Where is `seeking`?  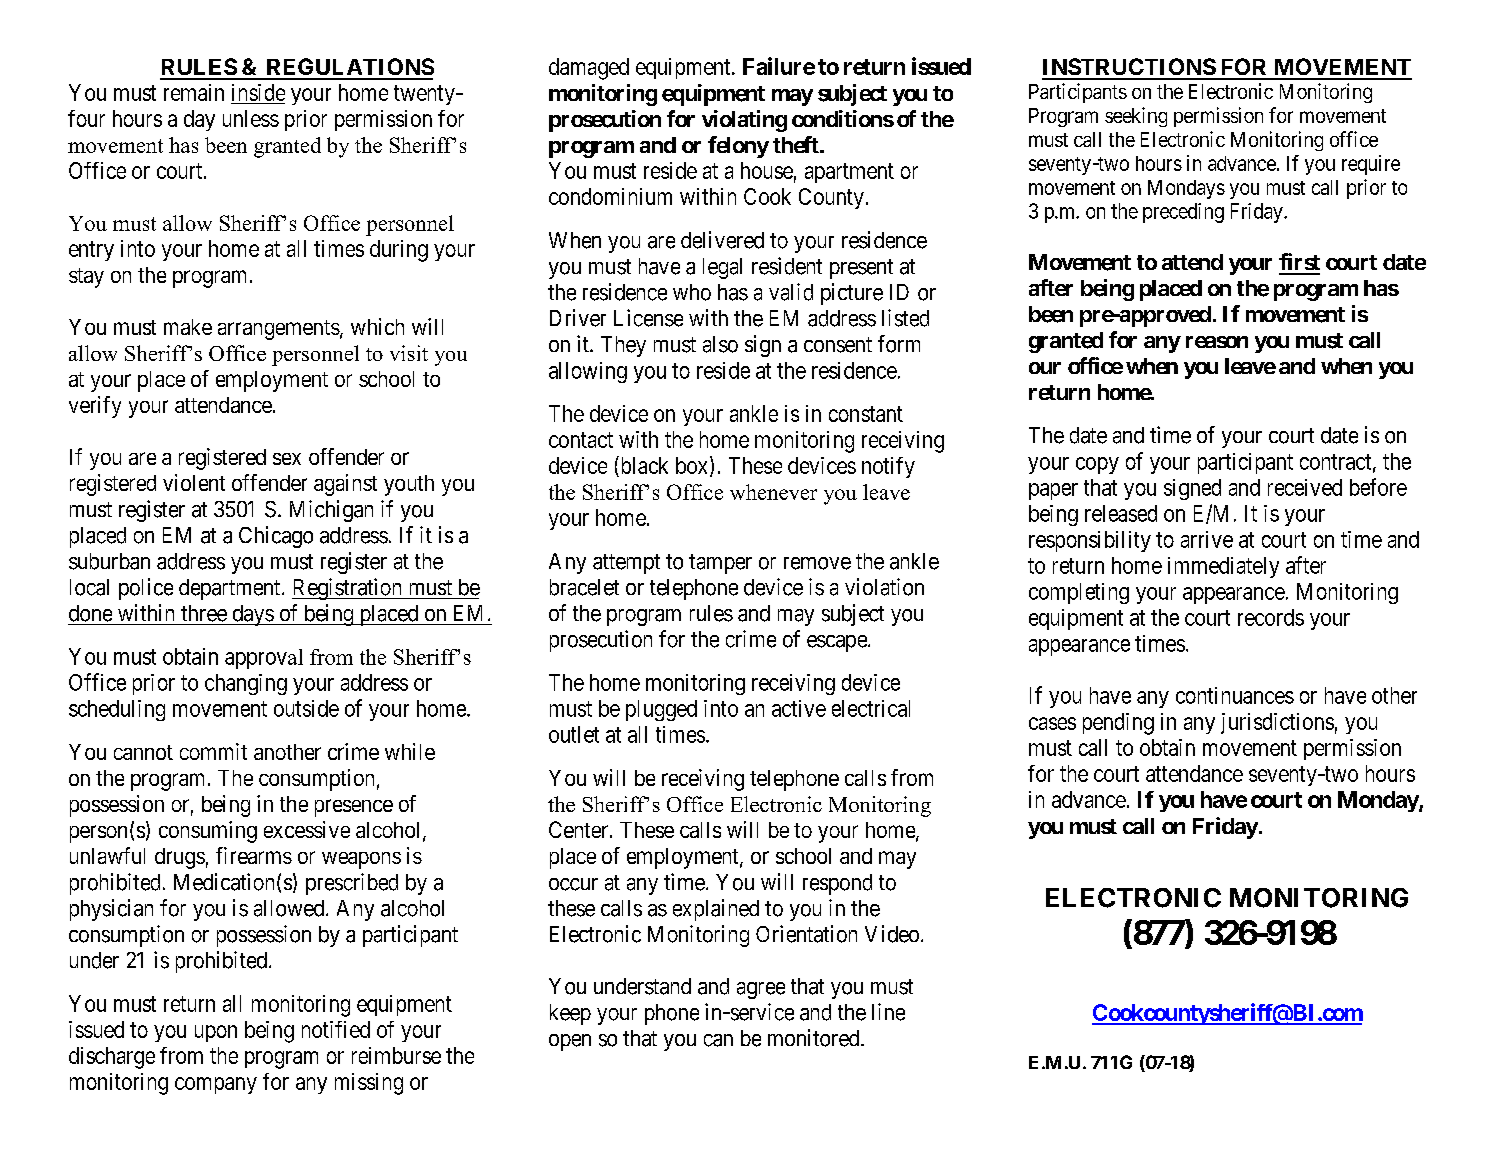 seeking is located at coordinates (1136, 117).
